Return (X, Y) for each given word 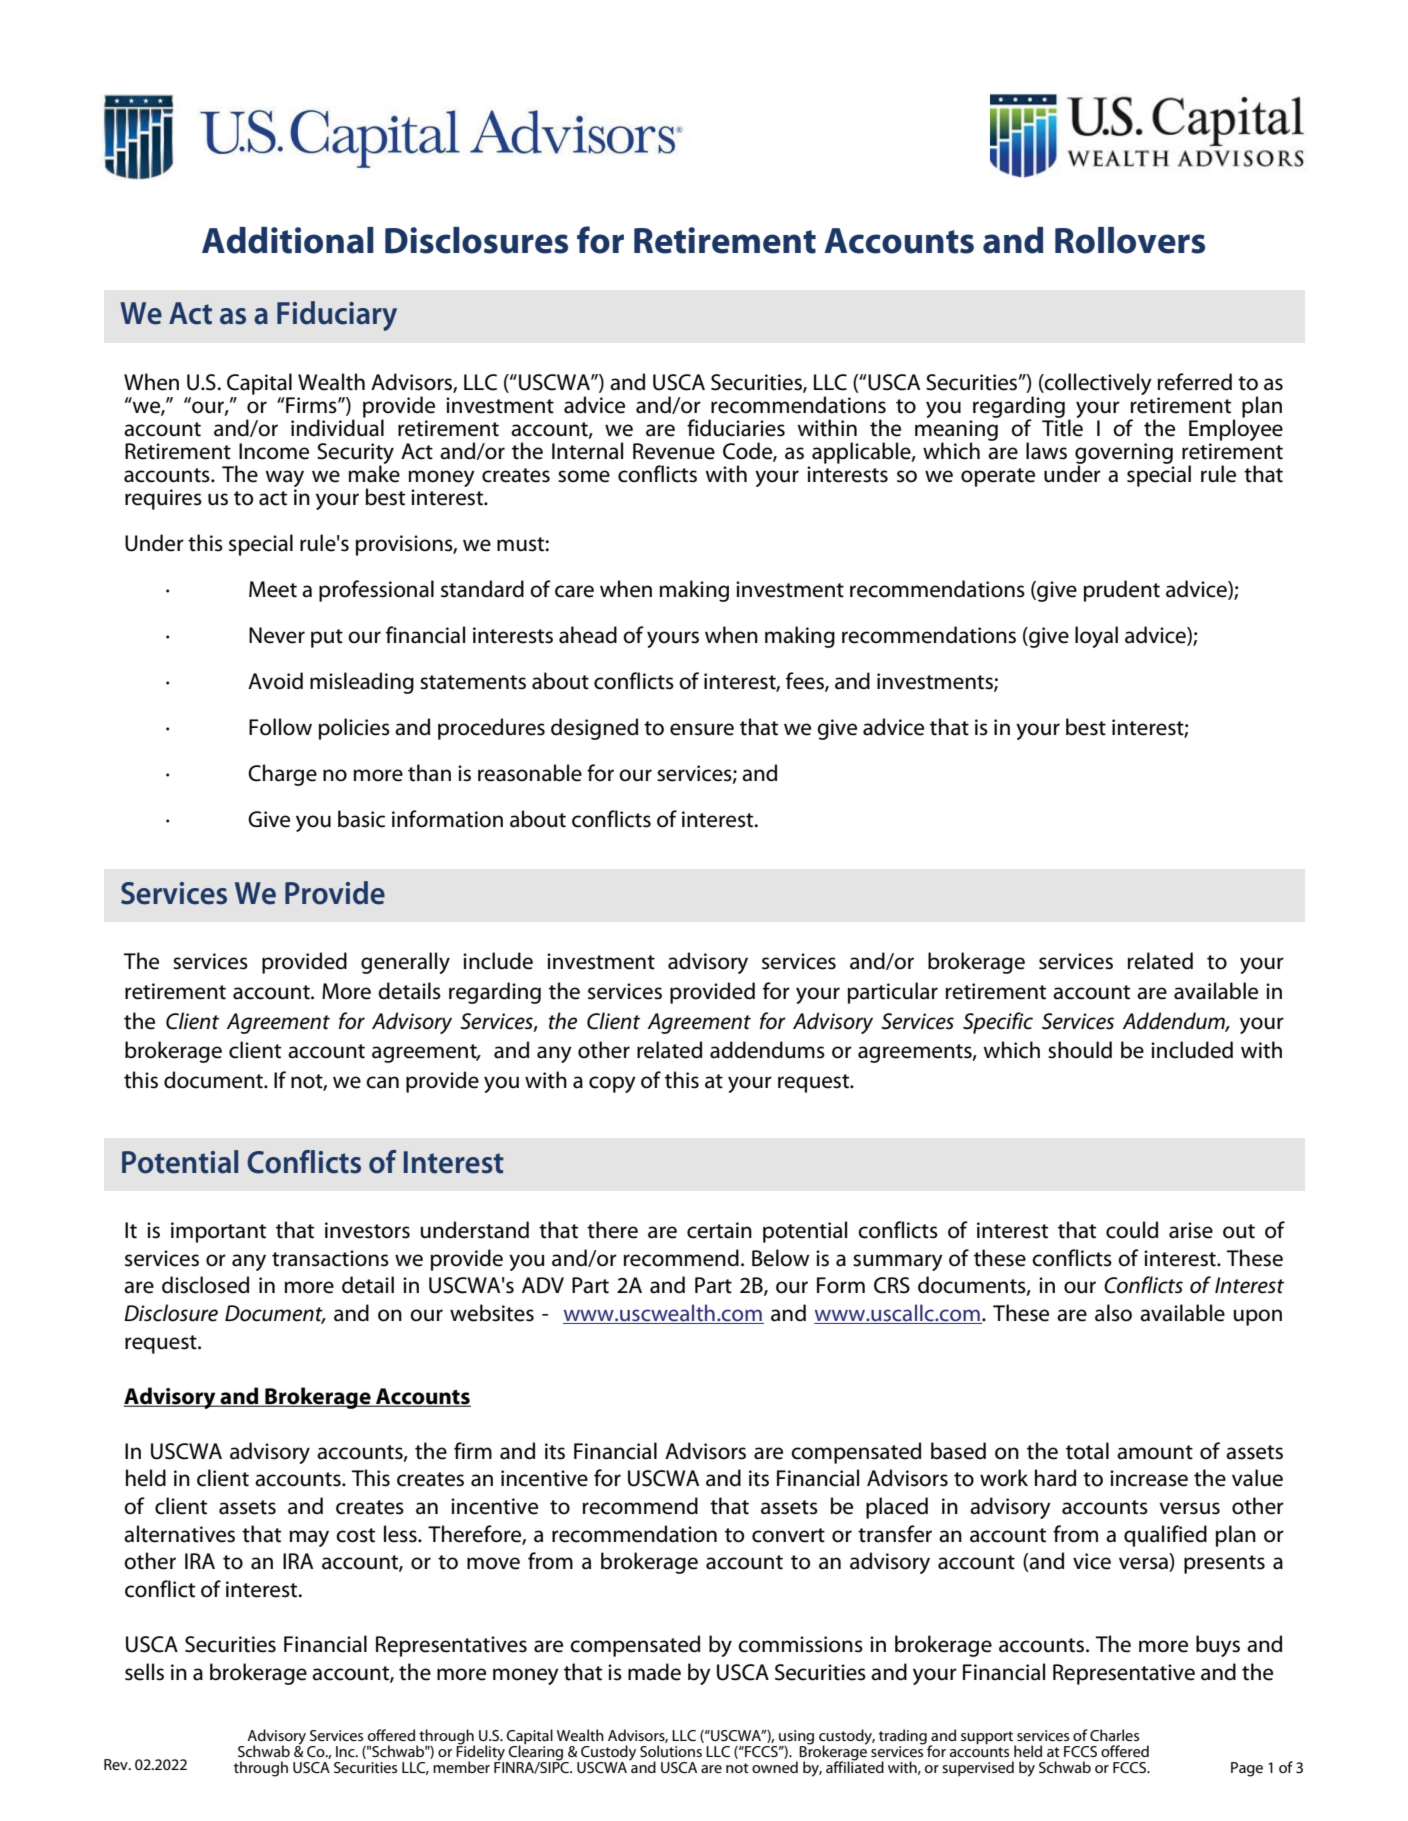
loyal (1096, 637)
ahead (588, 635)
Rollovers (1130, 240)
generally (405, 963)
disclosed (205, 1285)
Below (780, 1258)
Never (277, 635)
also (1113, 1313)
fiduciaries (736, 428)
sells (144, 1672)
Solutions (671, 1751)
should (1080, 1050)
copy (612, 1084)
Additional (288, 240)
